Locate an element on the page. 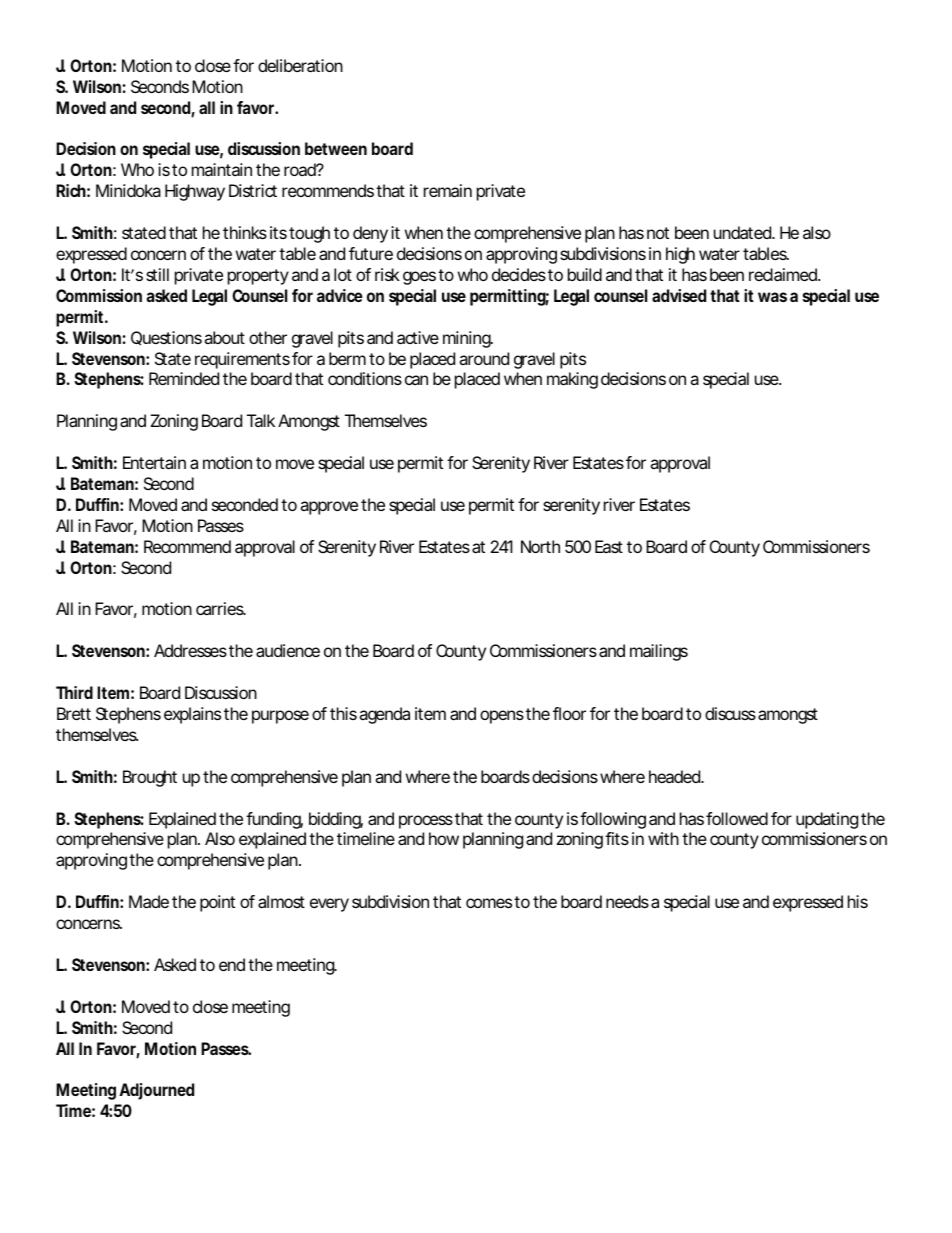 The width and height of the image is (952, 1233). mailings is located at coordinates (659, 652).
